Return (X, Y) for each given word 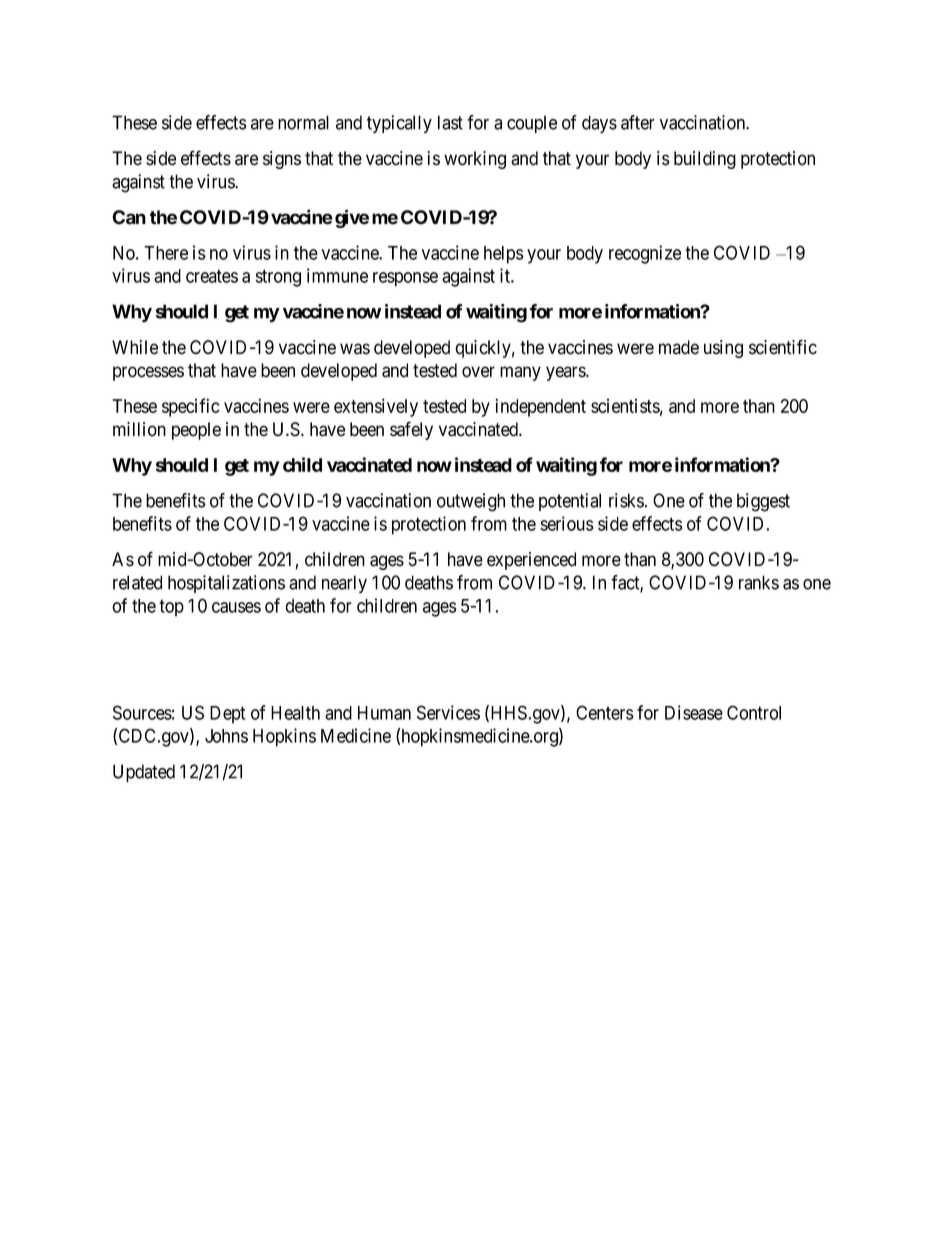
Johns (226, 736)
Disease (694, 712)
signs (282, 160)
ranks (759, 582)
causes (236, 607)
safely (411, 430)
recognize (645, 254)
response (405, 279)
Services (448, 712)
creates (212, 276)
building (705, 160)
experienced (531, 561)
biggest (763, 502)
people (196, 431)
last (450, 122)
